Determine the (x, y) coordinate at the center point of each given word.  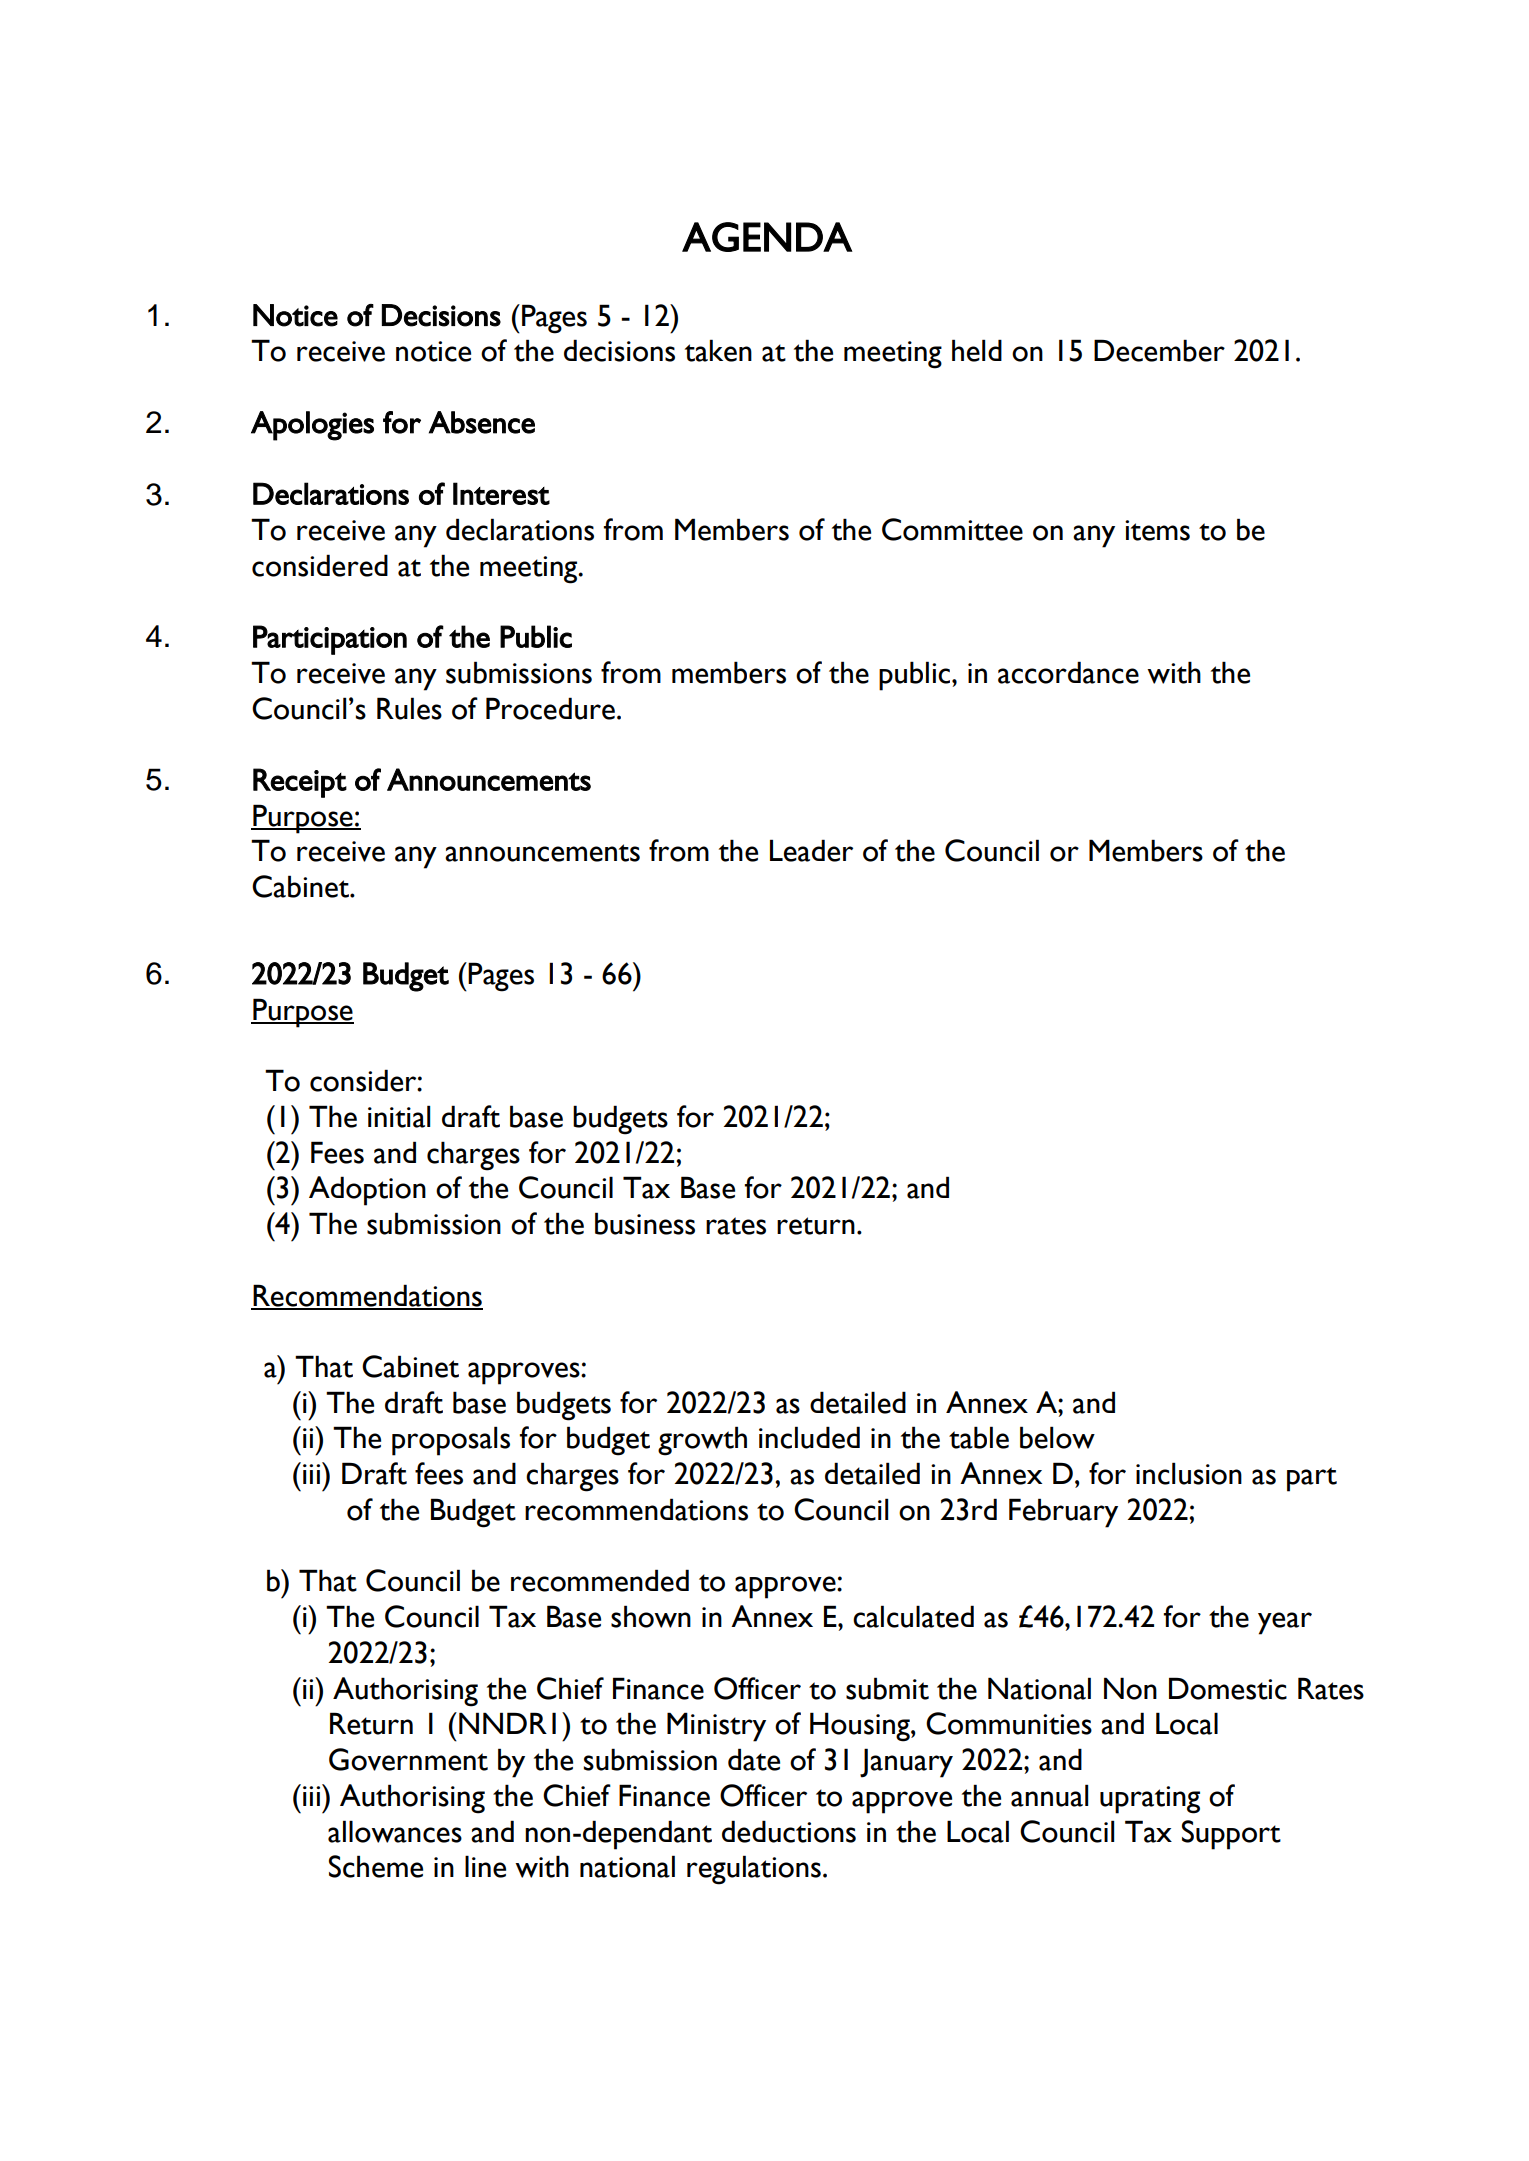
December (1159, 350)
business (645, 1223)
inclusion (1189, 1473)
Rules (409, 708)
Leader (811, 850)
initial (399, 1116)
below (1057, 1437)
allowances (395, 1831)
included (809, 1437)
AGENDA (767, 237)
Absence (482, 422)
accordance (1068, 672)
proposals (451, 1441)
